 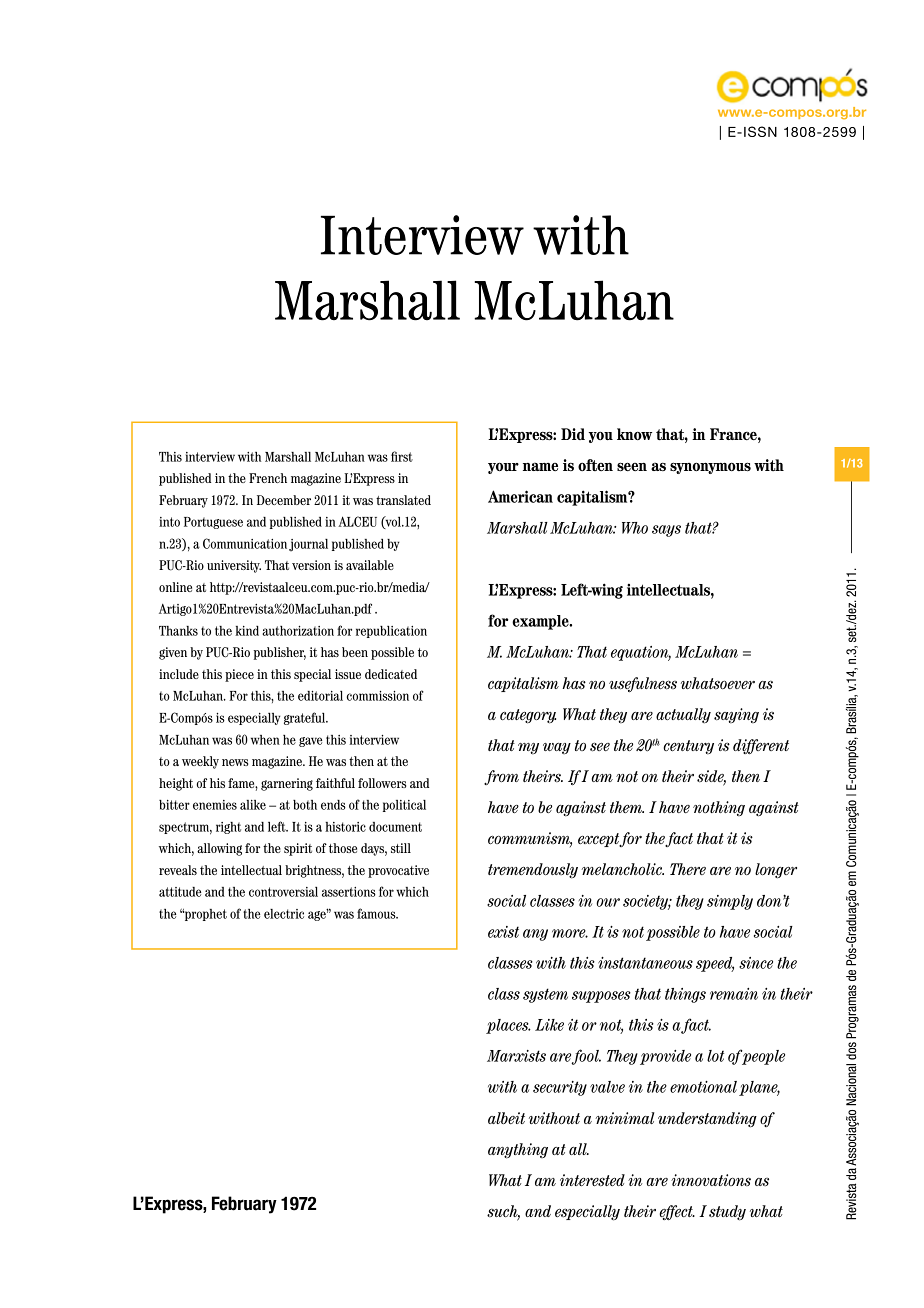 I want to click on category, so click(x=528, y=716).
